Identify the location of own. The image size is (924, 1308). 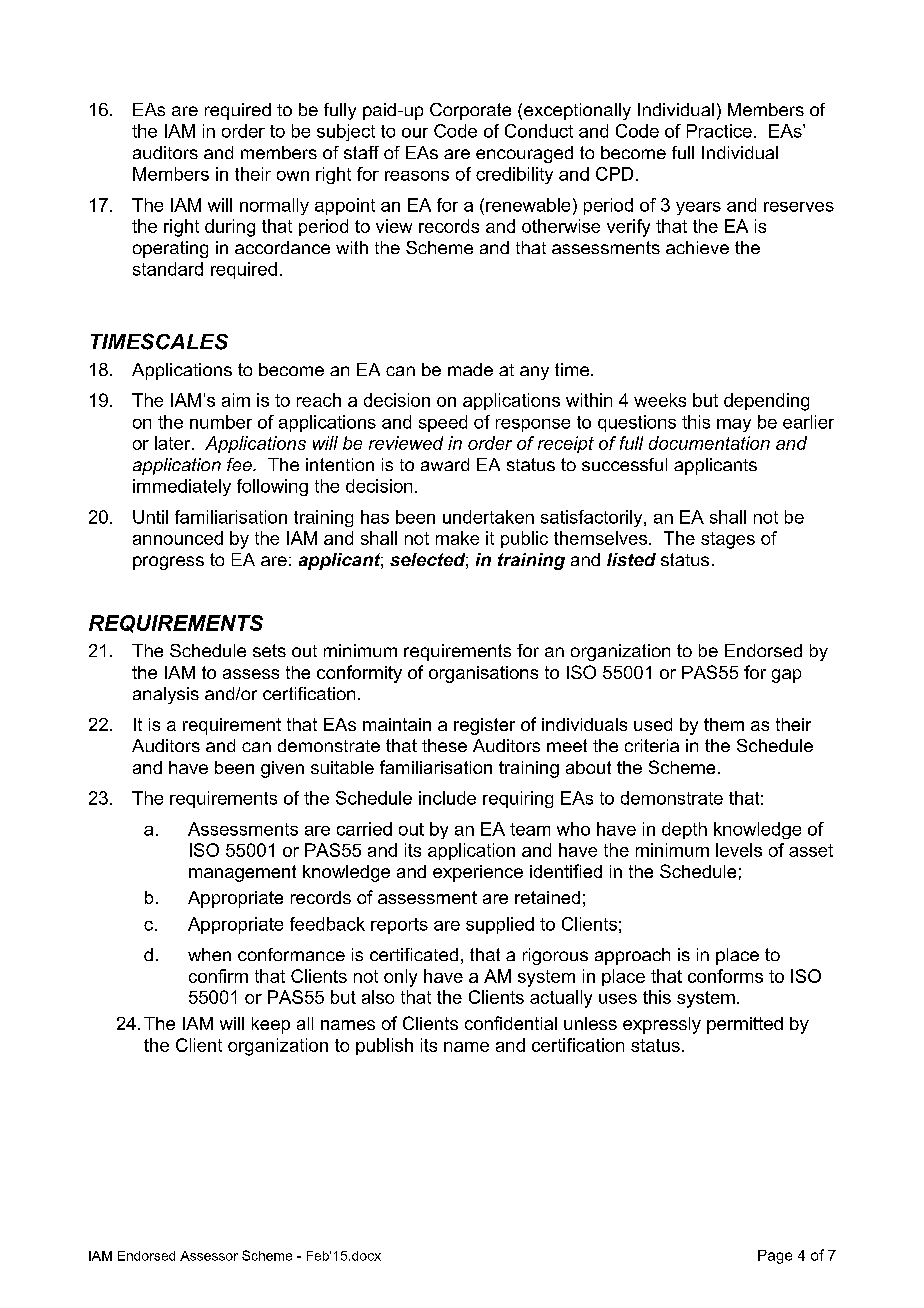
(293, 176).
